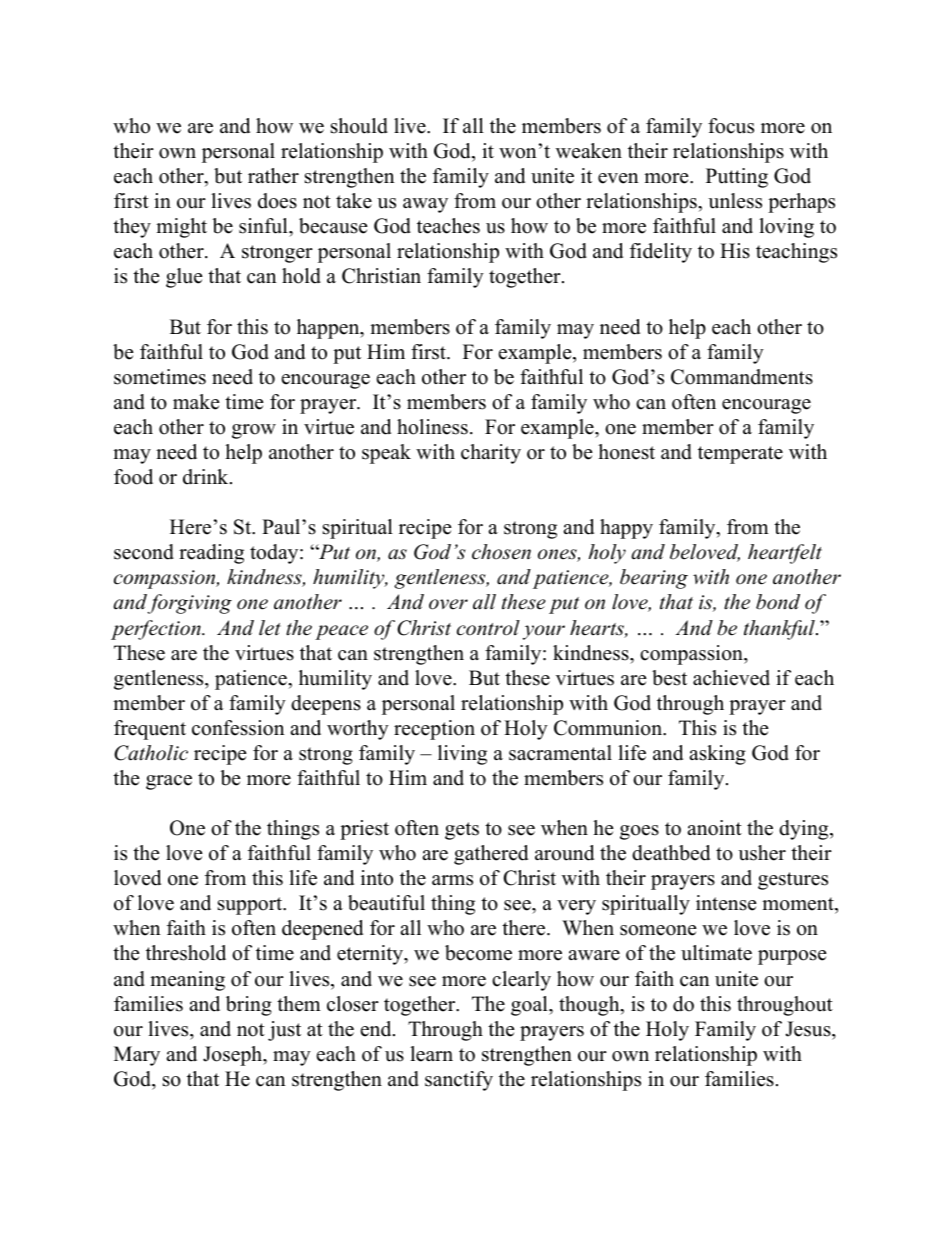 This page has width=952, height=1233. Describe the element at coordinates (238, 728) in the page. I see `confession` at that location.
